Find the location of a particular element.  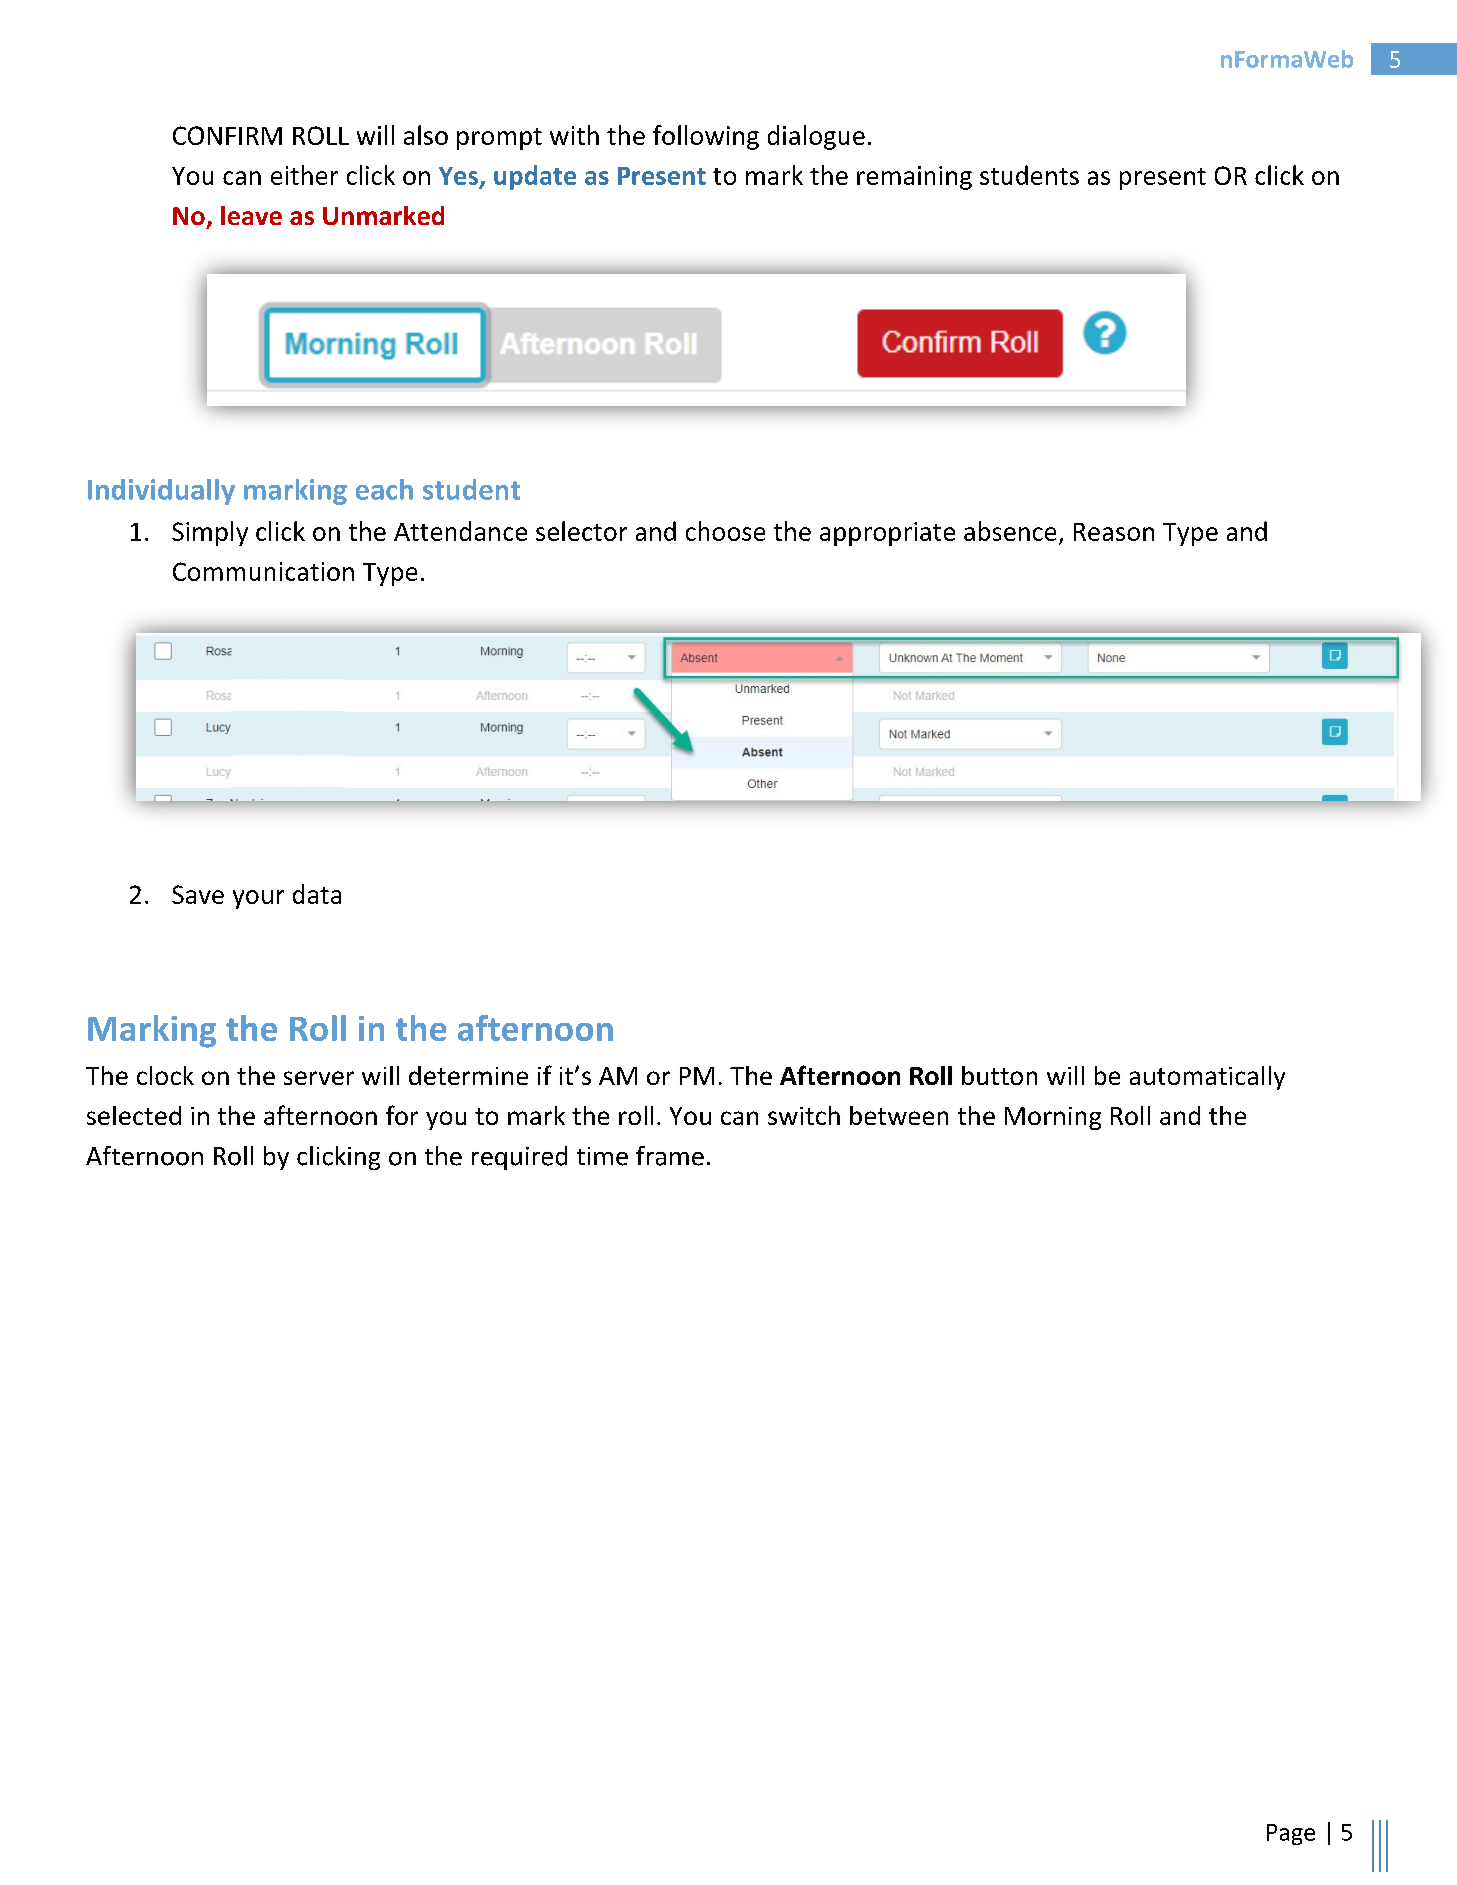

Morning is located at coordinates (1053, 1118).
